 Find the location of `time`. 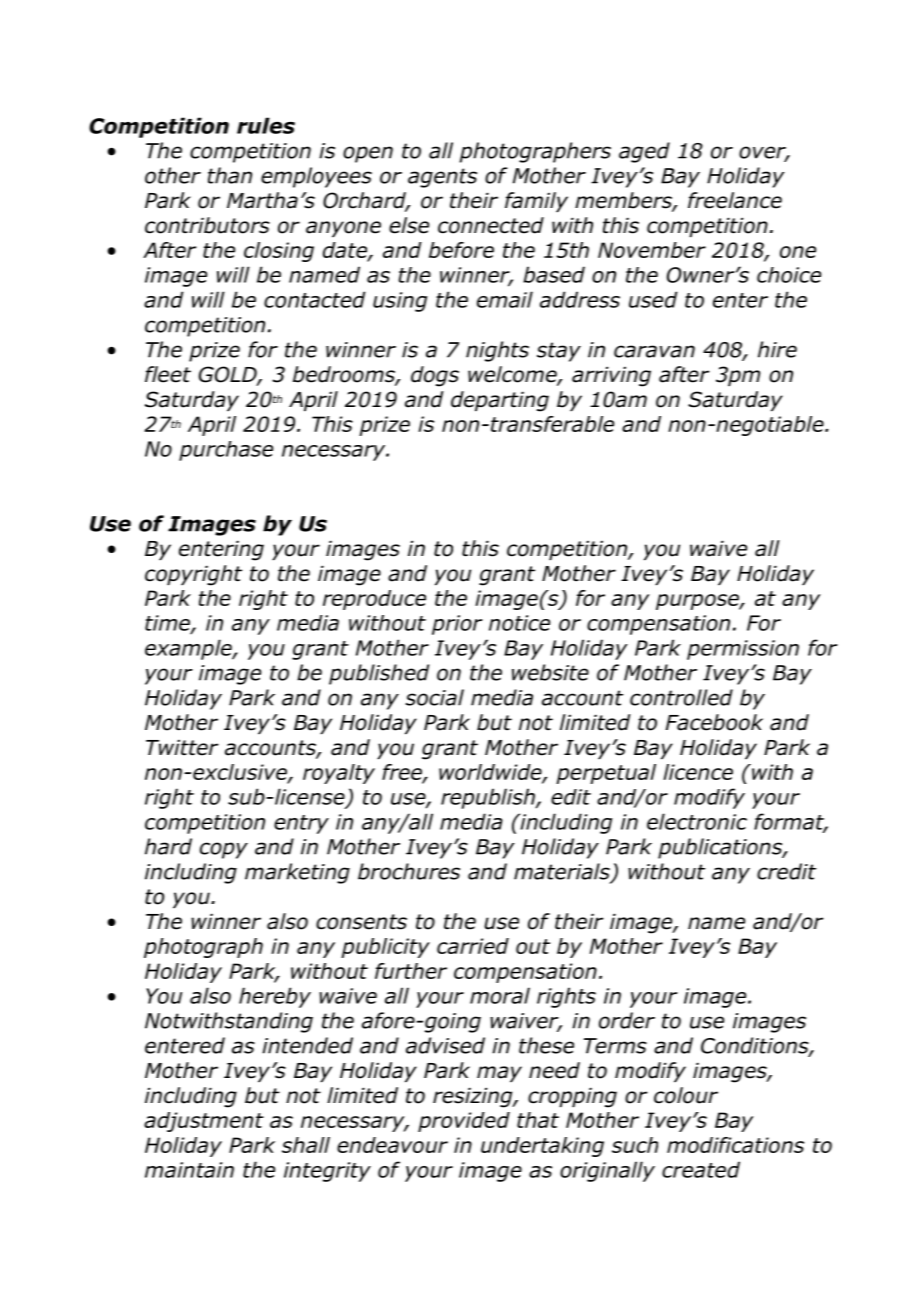

time is located at coordinates (168, 624).
